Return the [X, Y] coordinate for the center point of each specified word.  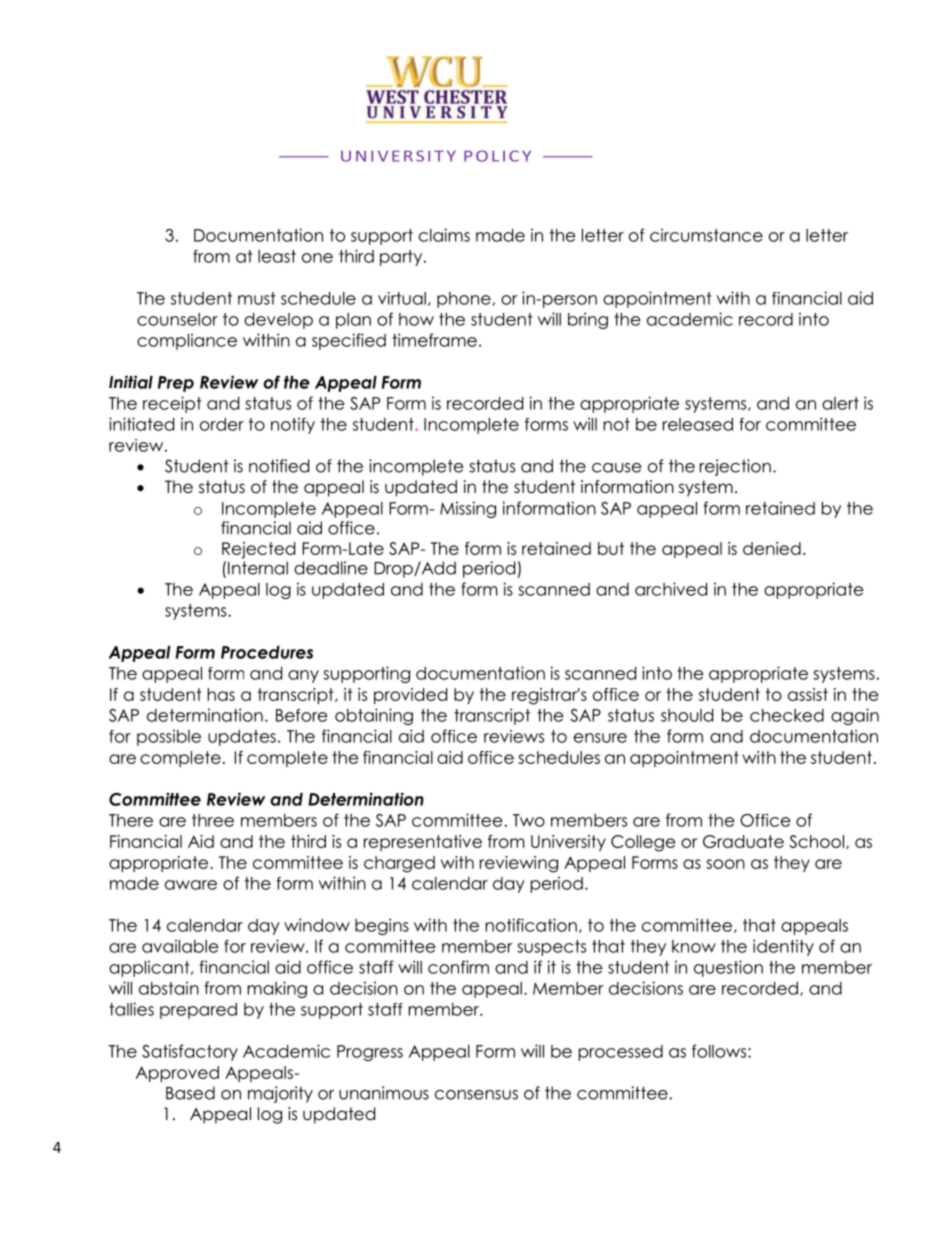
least [277, 256]
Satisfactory [190, 1052]
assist [808, 694]
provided [410, 696]
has [221, 694]
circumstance [706, 235]
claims [444, 235]
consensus [476, 1095]
